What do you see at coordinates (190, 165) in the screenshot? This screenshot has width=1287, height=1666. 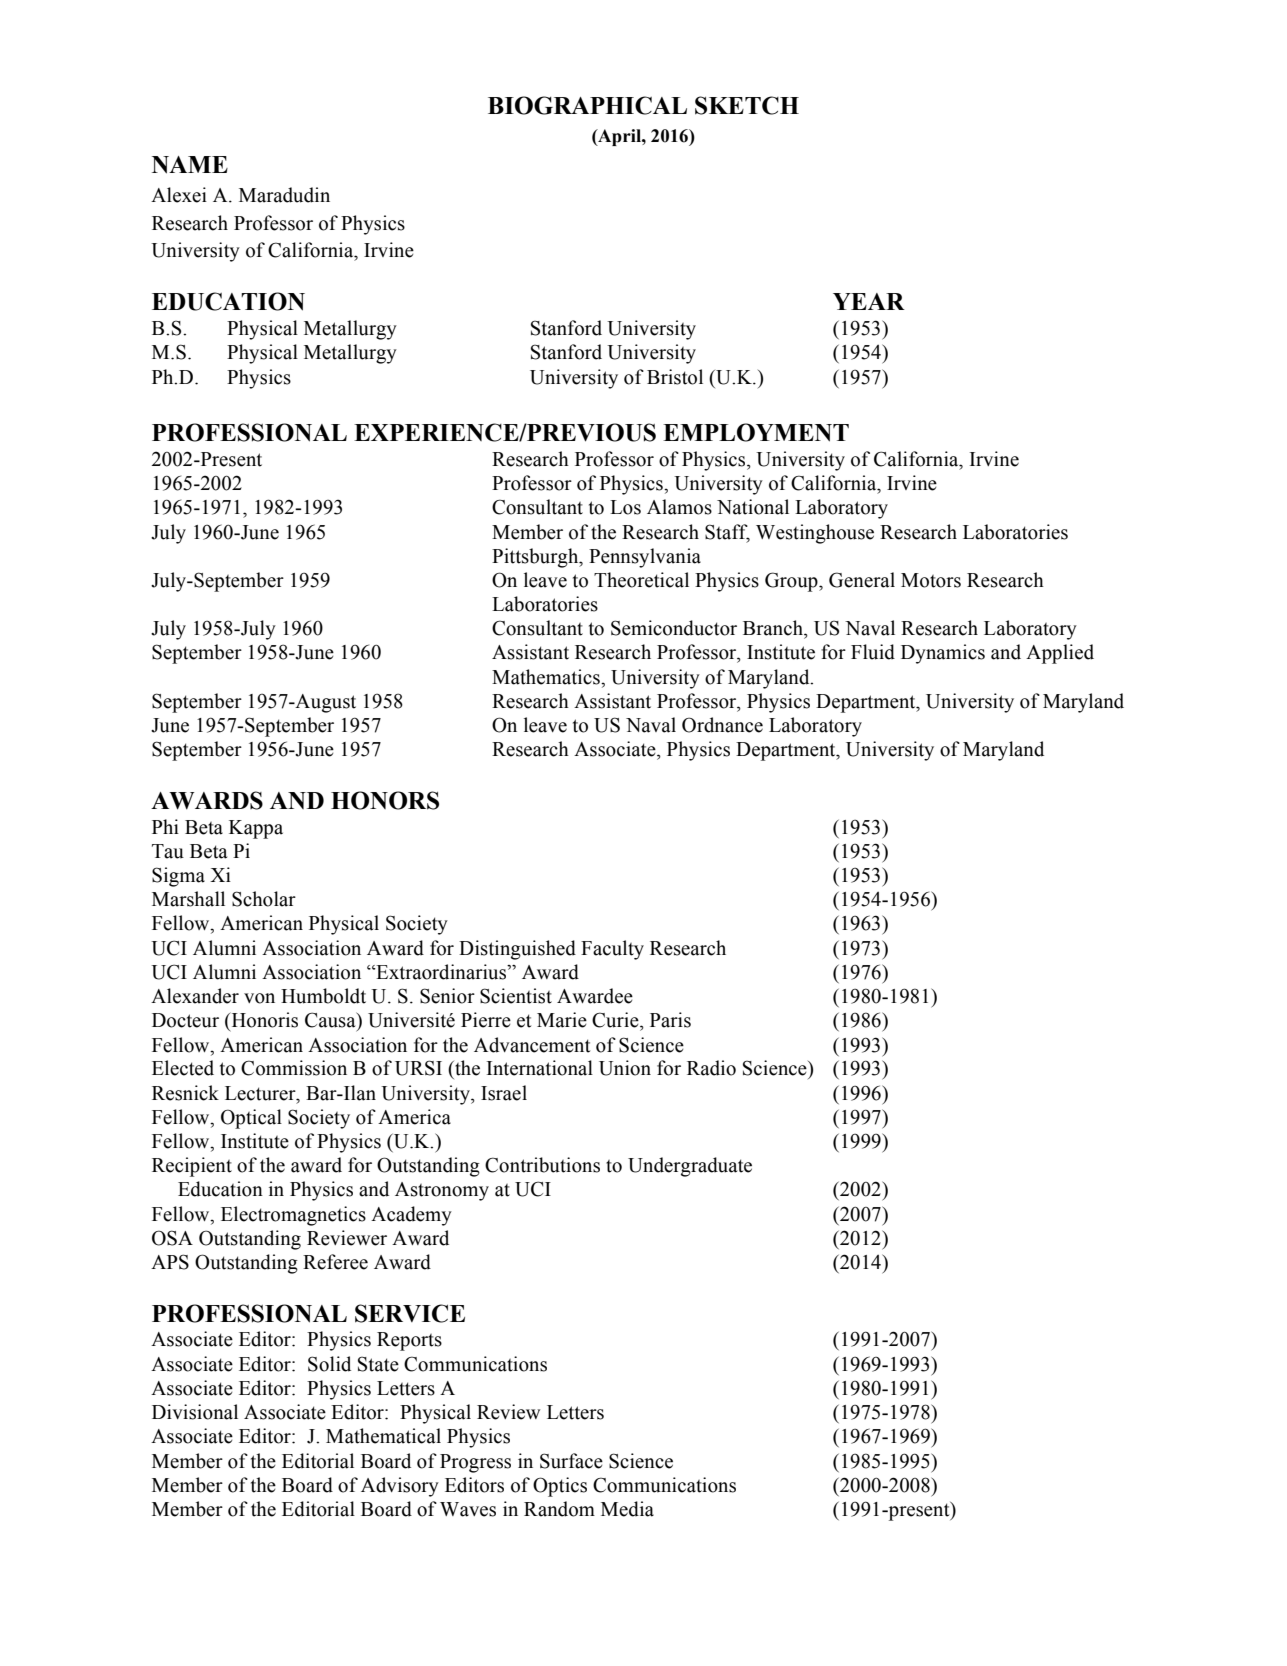 I see `NAME` at bounding box center [190, 165].
